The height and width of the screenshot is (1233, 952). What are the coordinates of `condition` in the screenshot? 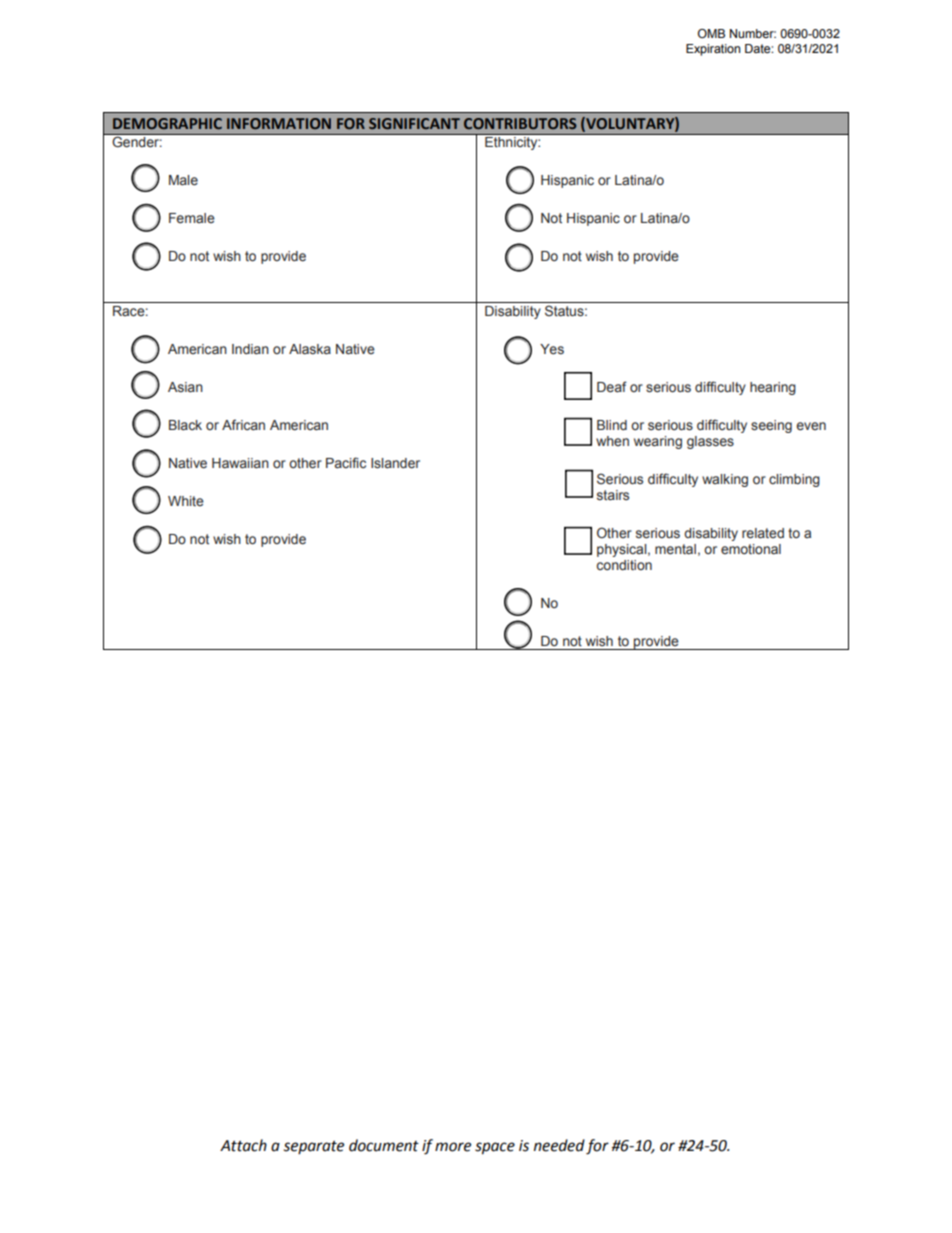 It's located at (624, 565).
